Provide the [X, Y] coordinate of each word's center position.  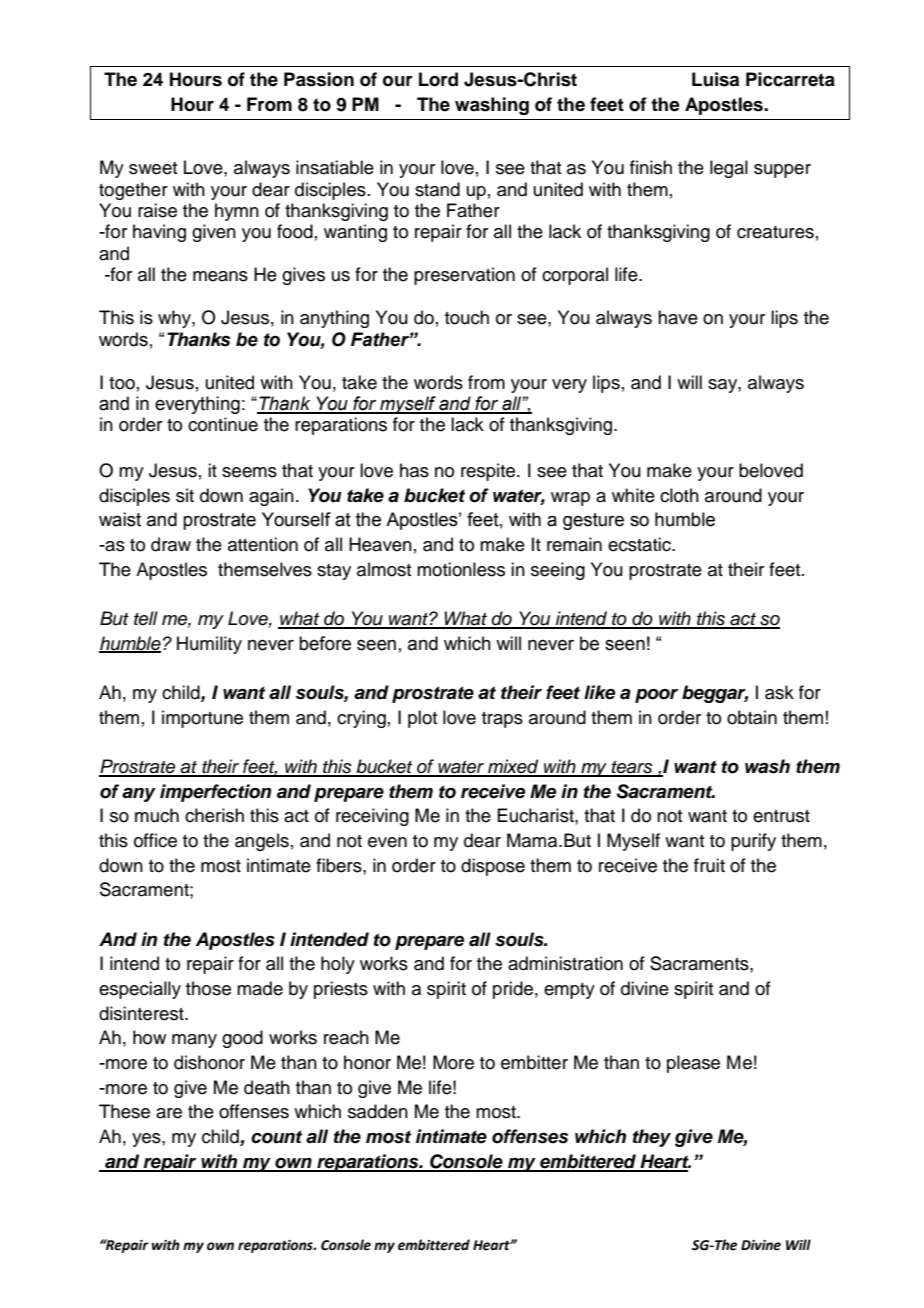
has [414, 470]
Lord [438, 79]
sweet [153, 168]
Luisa [715, 79]
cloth [679, 495]
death [267, 1087]
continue [223, 424]
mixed [513, 767]
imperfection [215, 793]
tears [632, 768]
